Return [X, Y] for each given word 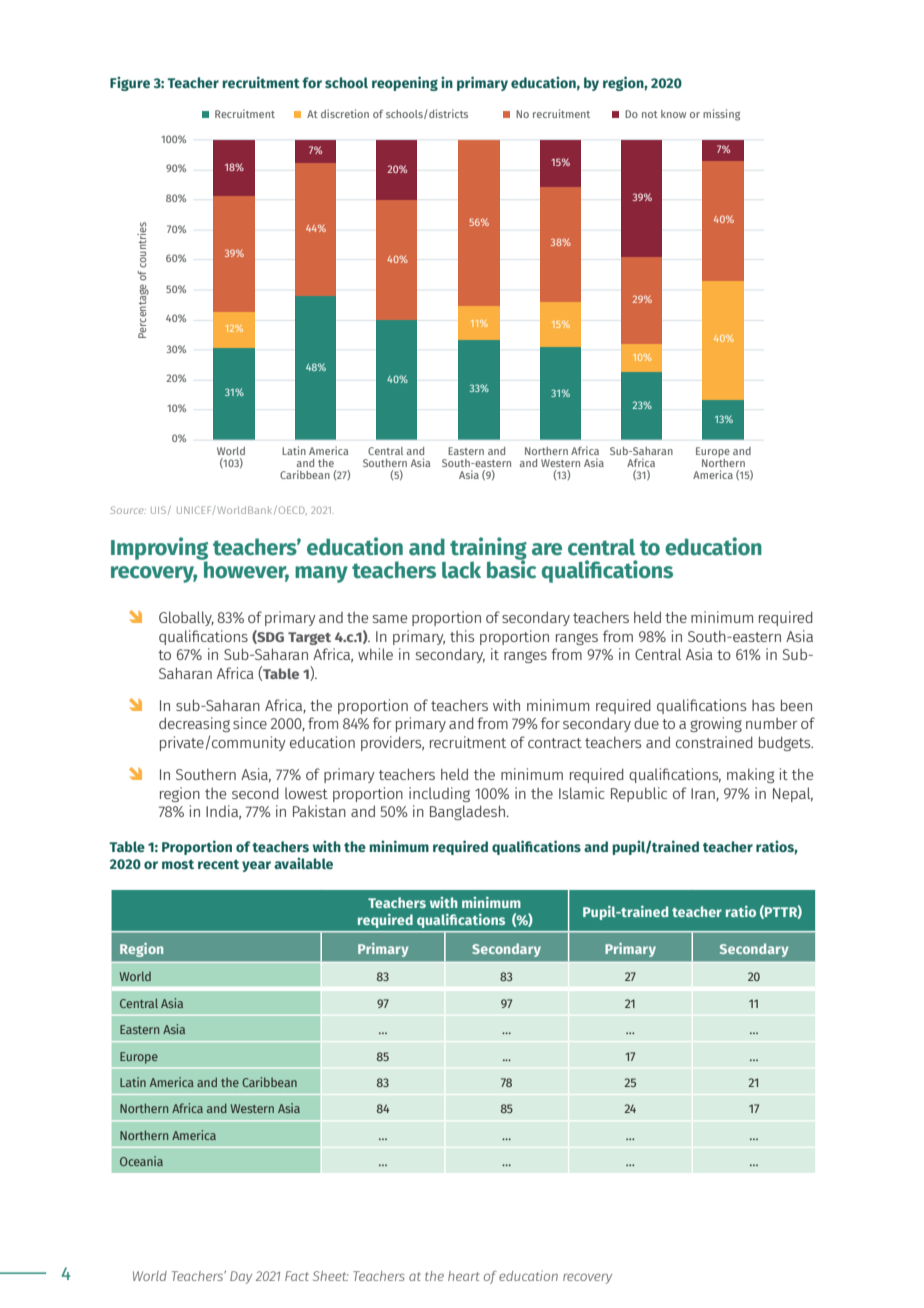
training [488, 549]
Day [241, 1277]
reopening [405, 83]
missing [721, 115]
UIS [158, 510]
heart [464, 1276]
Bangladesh [467, 812]
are [547, 549]
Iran [704, 794]
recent [218, 864]
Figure [130, 84]
